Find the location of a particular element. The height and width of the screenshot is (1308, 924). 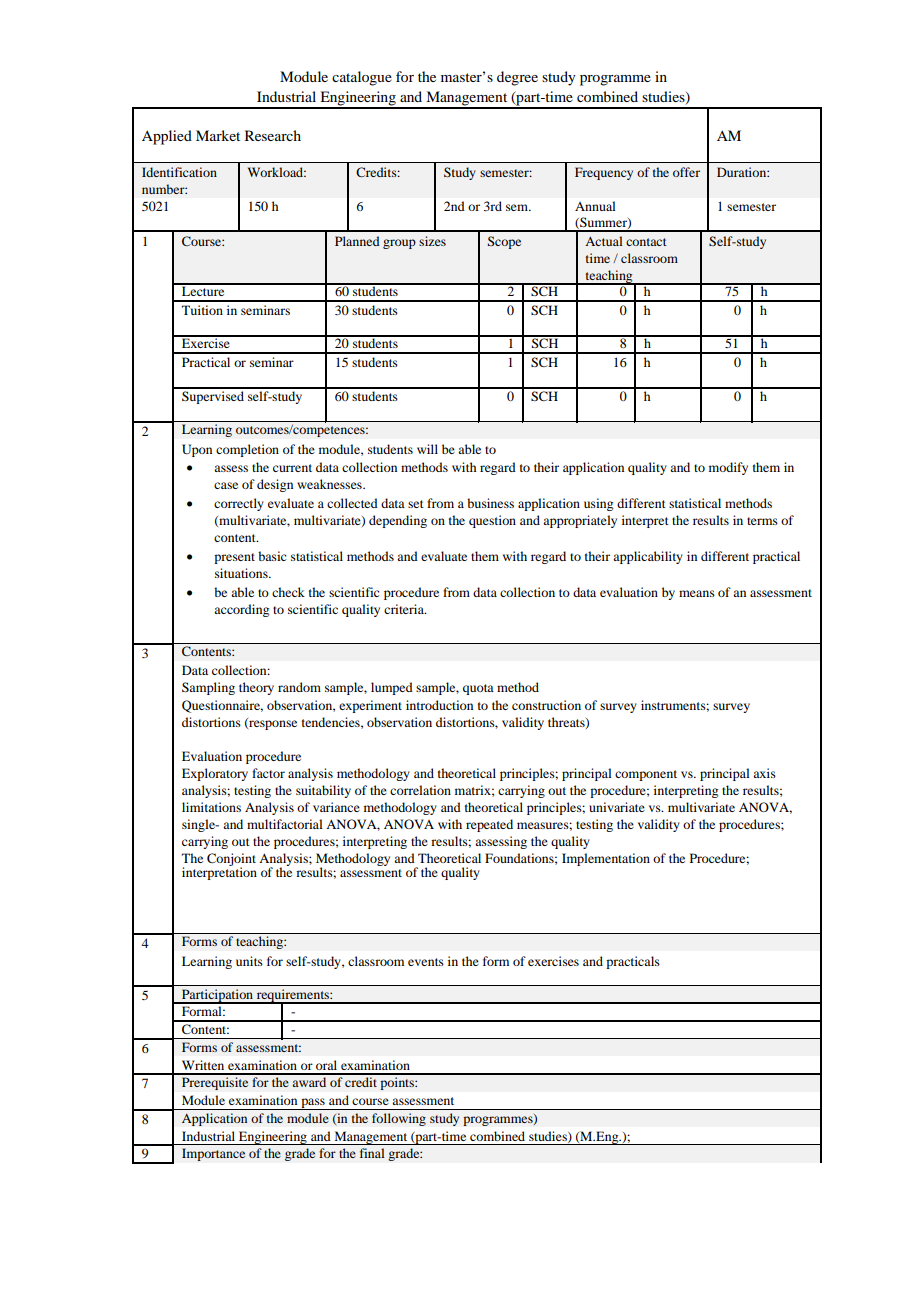

following is located at coordinates (399, 1119).
